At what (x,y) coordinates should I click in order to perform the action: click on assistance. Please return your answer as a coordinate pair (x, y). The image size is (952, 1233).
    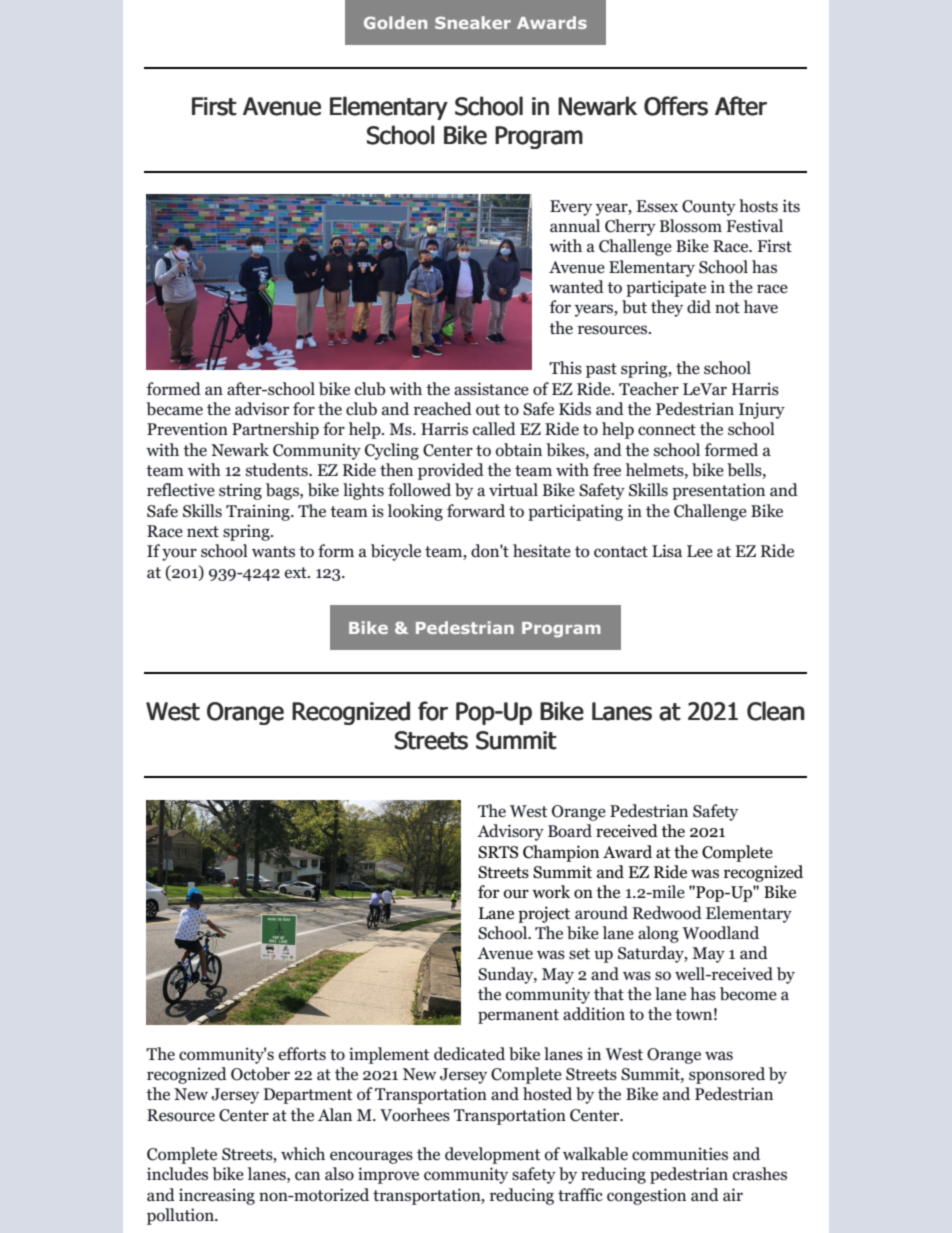
    Looking at the image, I should click on (491, 389).
